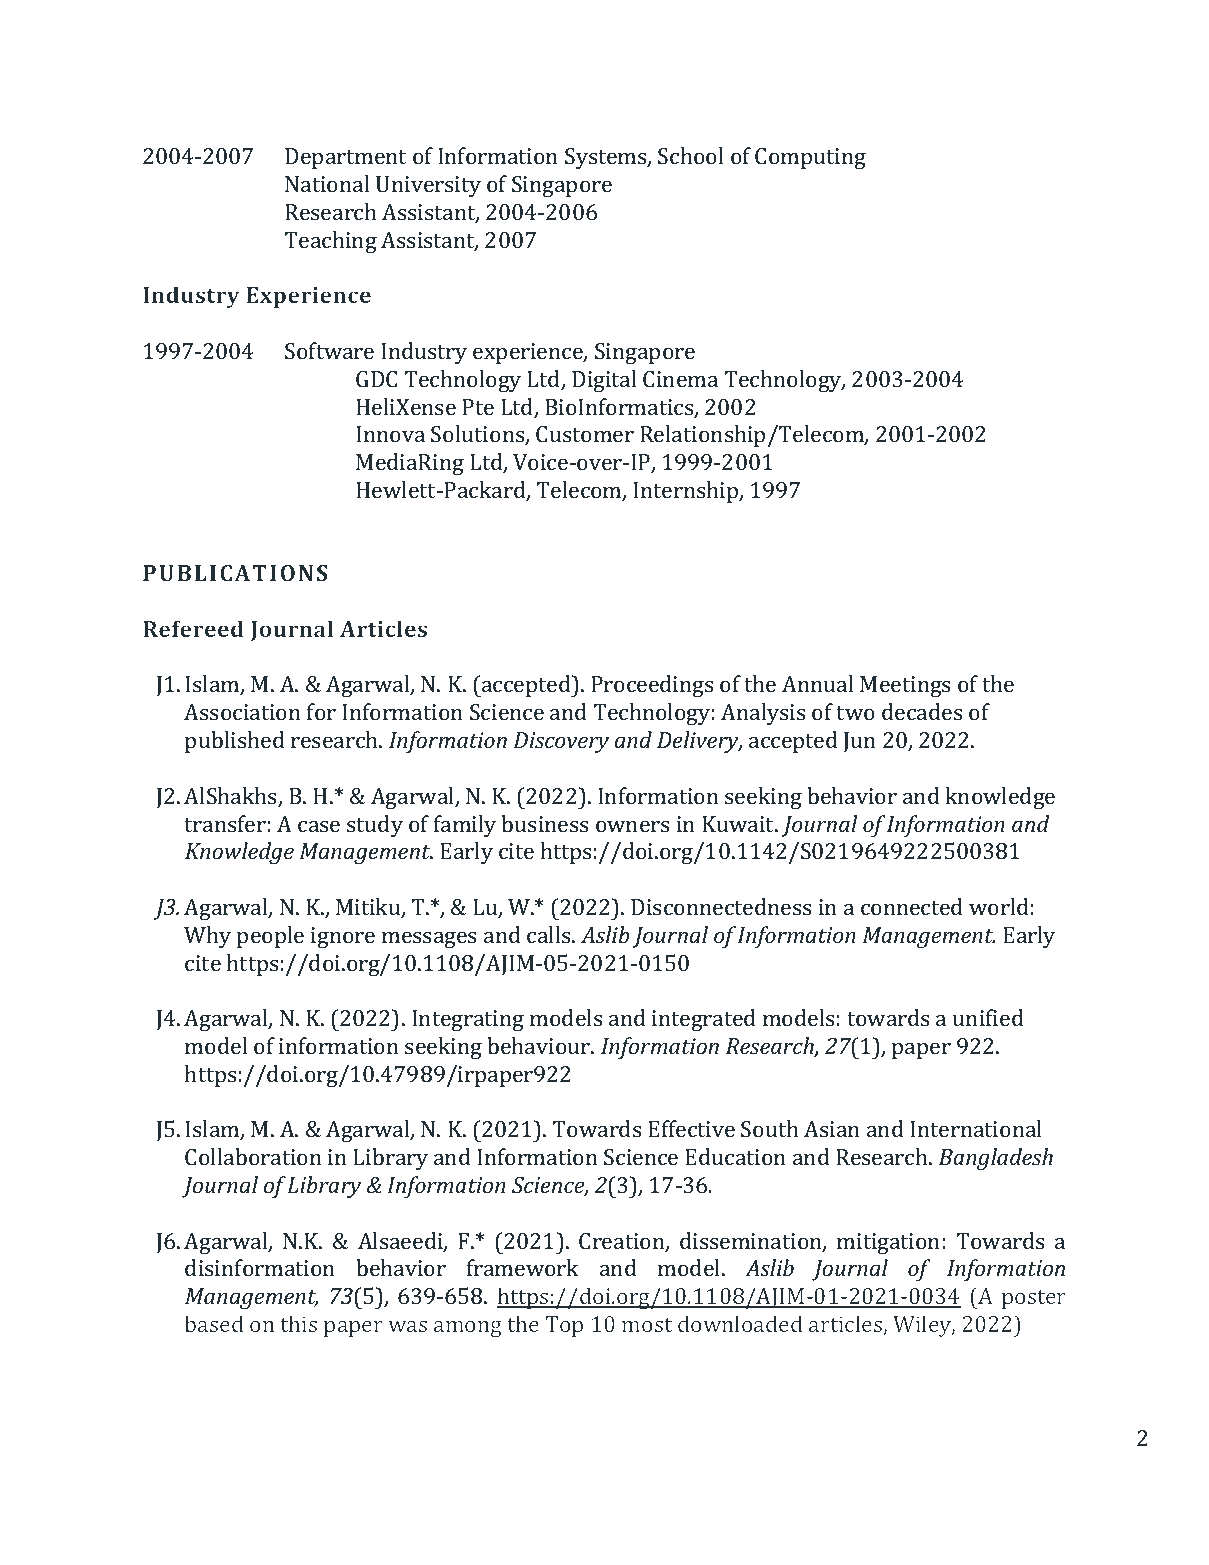 The width and height of the screenshot is (1209, 1565). Describe the element at coordinates (329, 350) in the screenshot. I see `Software` at that location.
